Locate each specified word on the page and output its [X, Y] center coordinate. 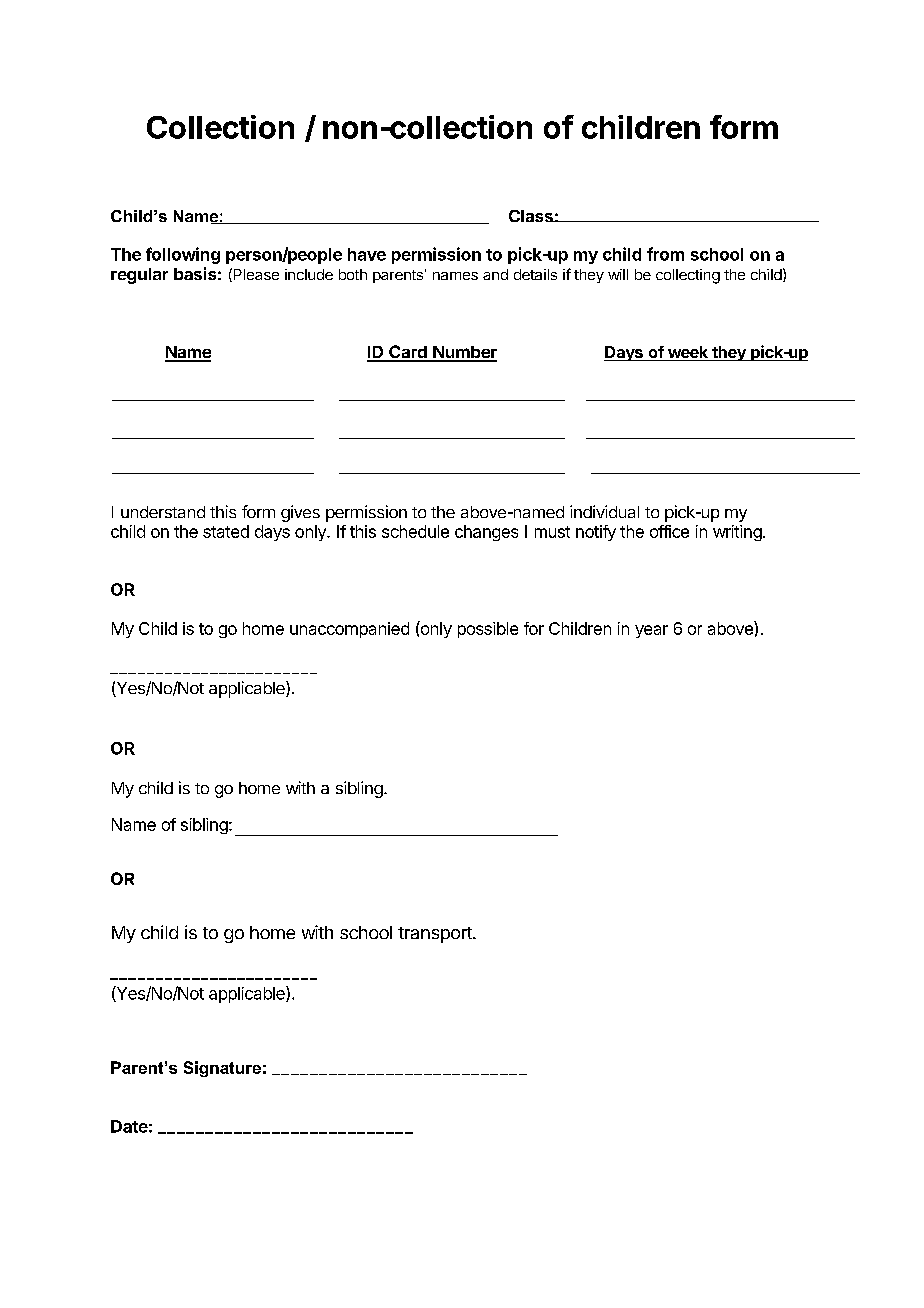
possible [488, 630]
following [183, 255]
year [651, 631]
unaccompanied [349, 630]
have [367, 254]
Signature [222, 1069]
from [665, 254]
